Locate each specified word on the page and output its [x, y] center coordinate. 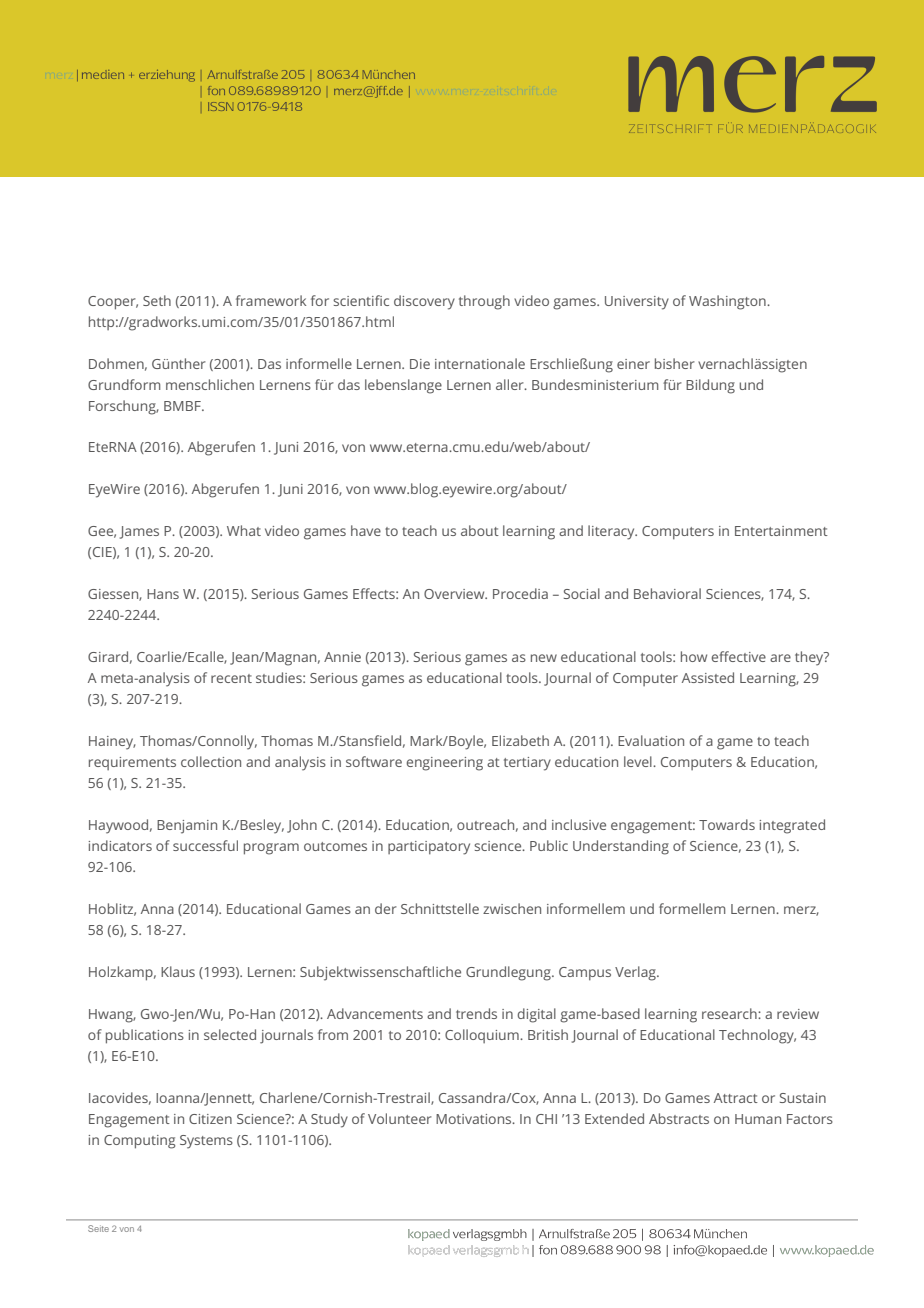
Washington [728, 302]
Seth [157, 300]
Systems [206, 1142]
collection [211, 761]
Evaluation [651, 740]
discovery [424, 302]
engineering [444, 764]
